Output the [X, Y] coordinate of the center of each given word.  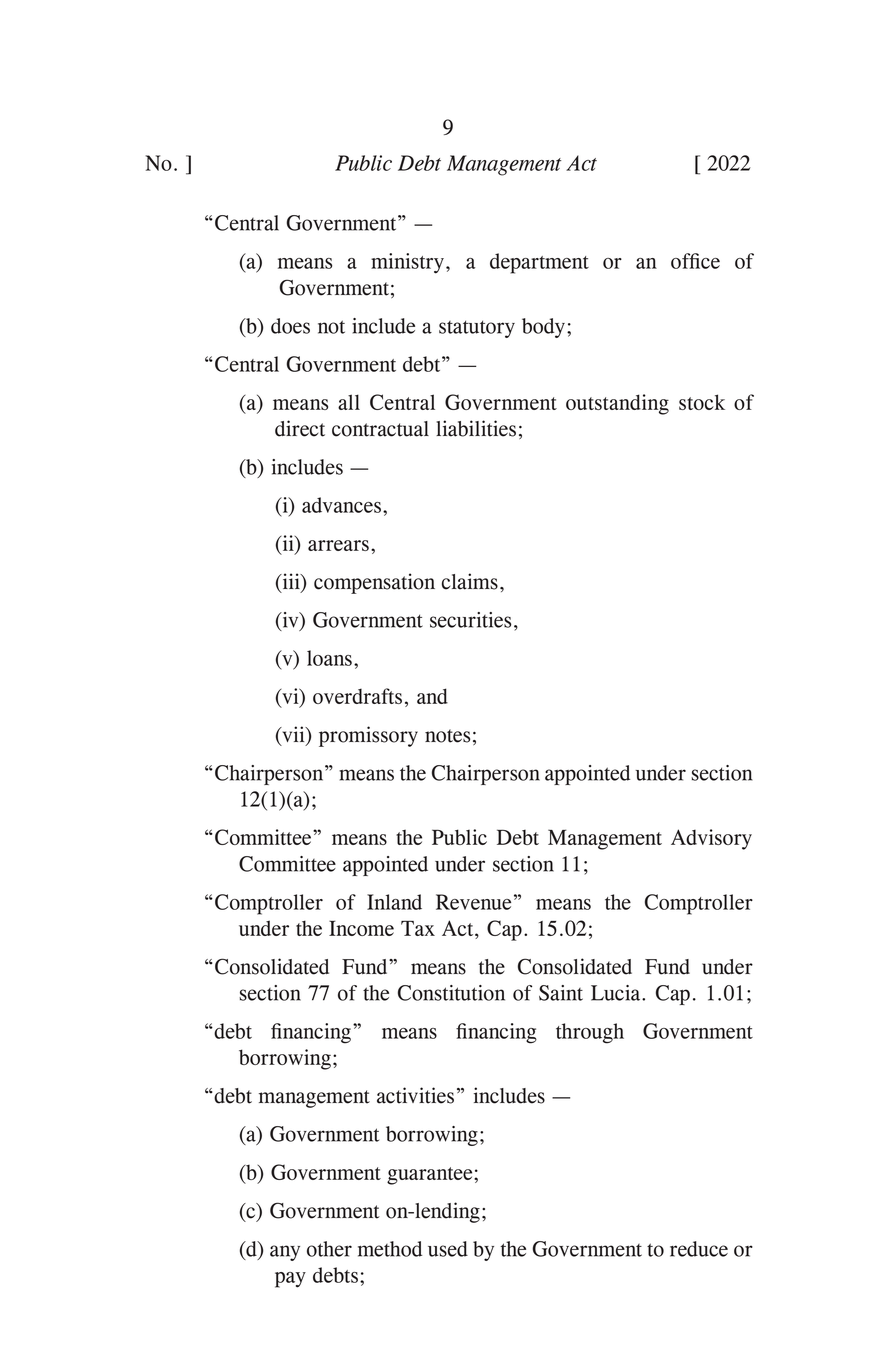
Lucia [617, 993]
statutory [477, 329]
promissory [368, 736]
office [695, 261]
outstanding [617, 404]
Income [361, 928]
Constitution [451, 993]
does [290, 326]
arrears [338, 545]
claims [470, 581]
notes [447, 736]
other [329, 1249]
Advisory [711, 839]
